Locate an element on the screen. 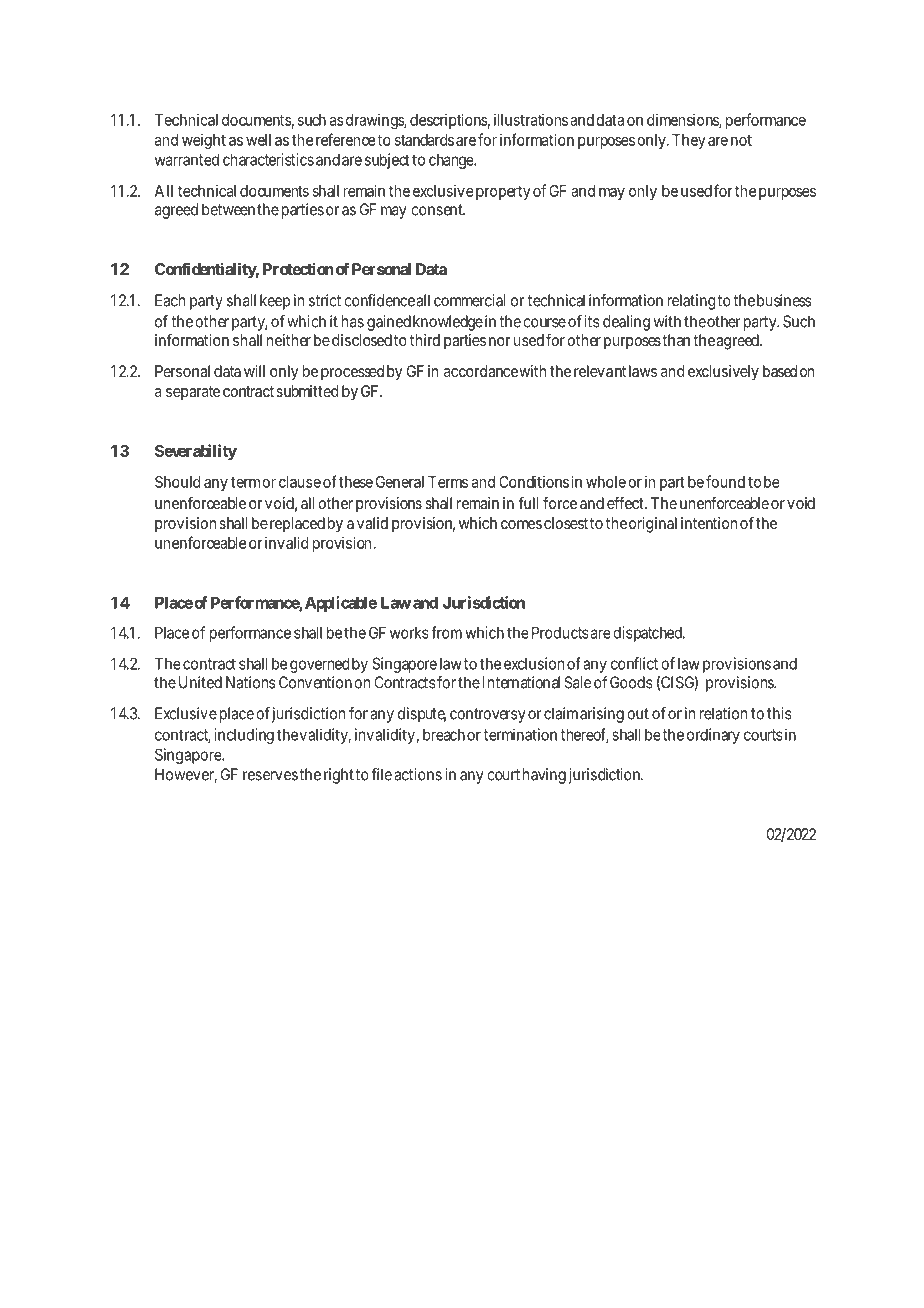 This screenshot has height=1308, width=924. change is located at coordinates (452, 161).
